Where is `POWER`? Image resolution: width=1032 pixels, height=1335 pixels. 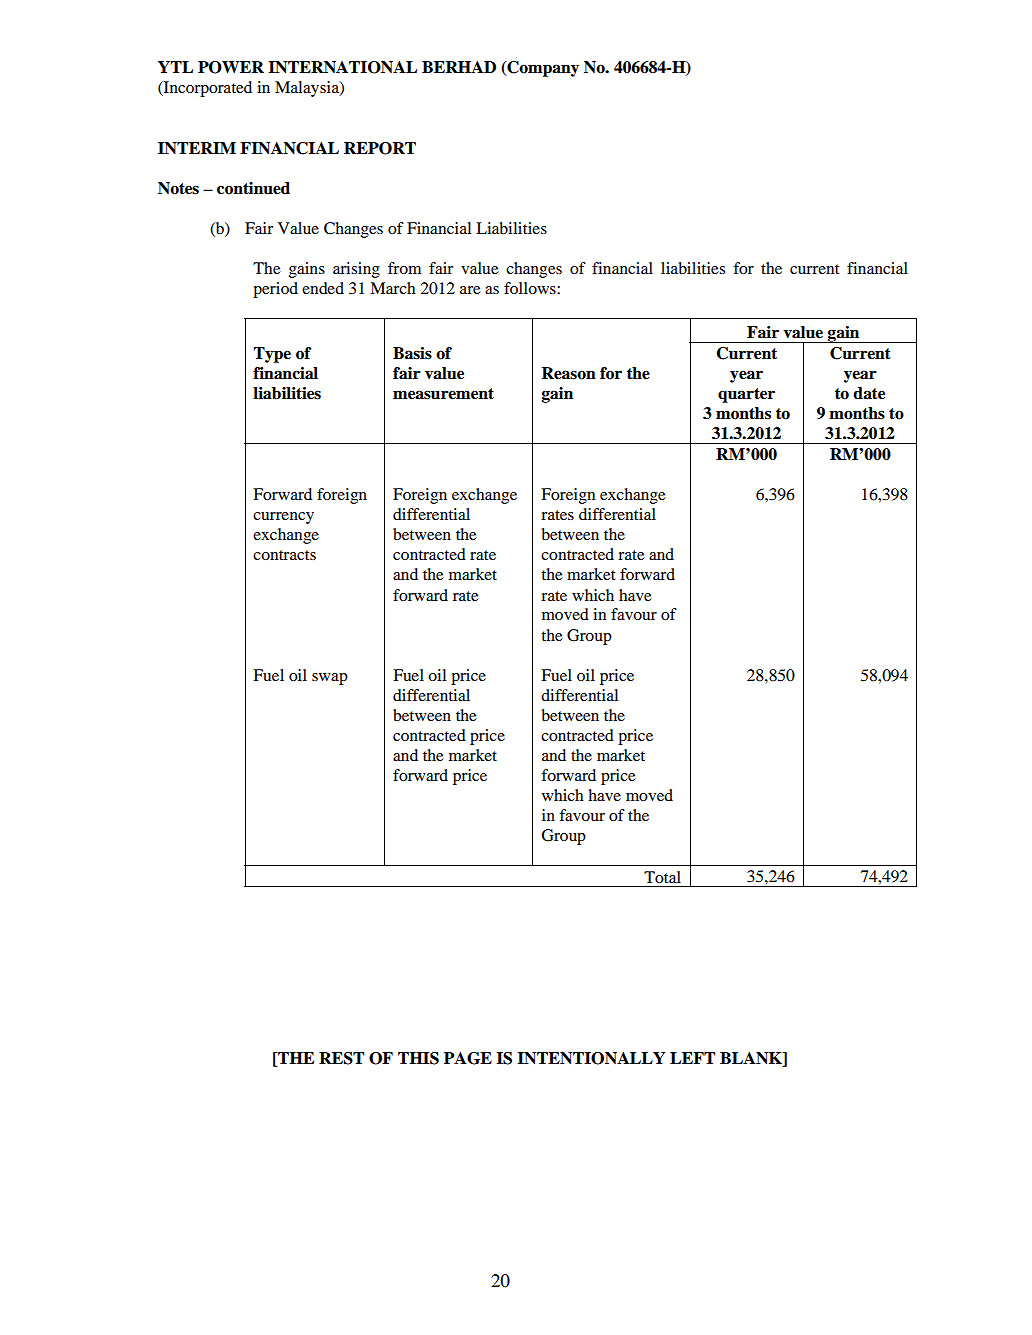 POWER is located at coordinates (231, 67).
